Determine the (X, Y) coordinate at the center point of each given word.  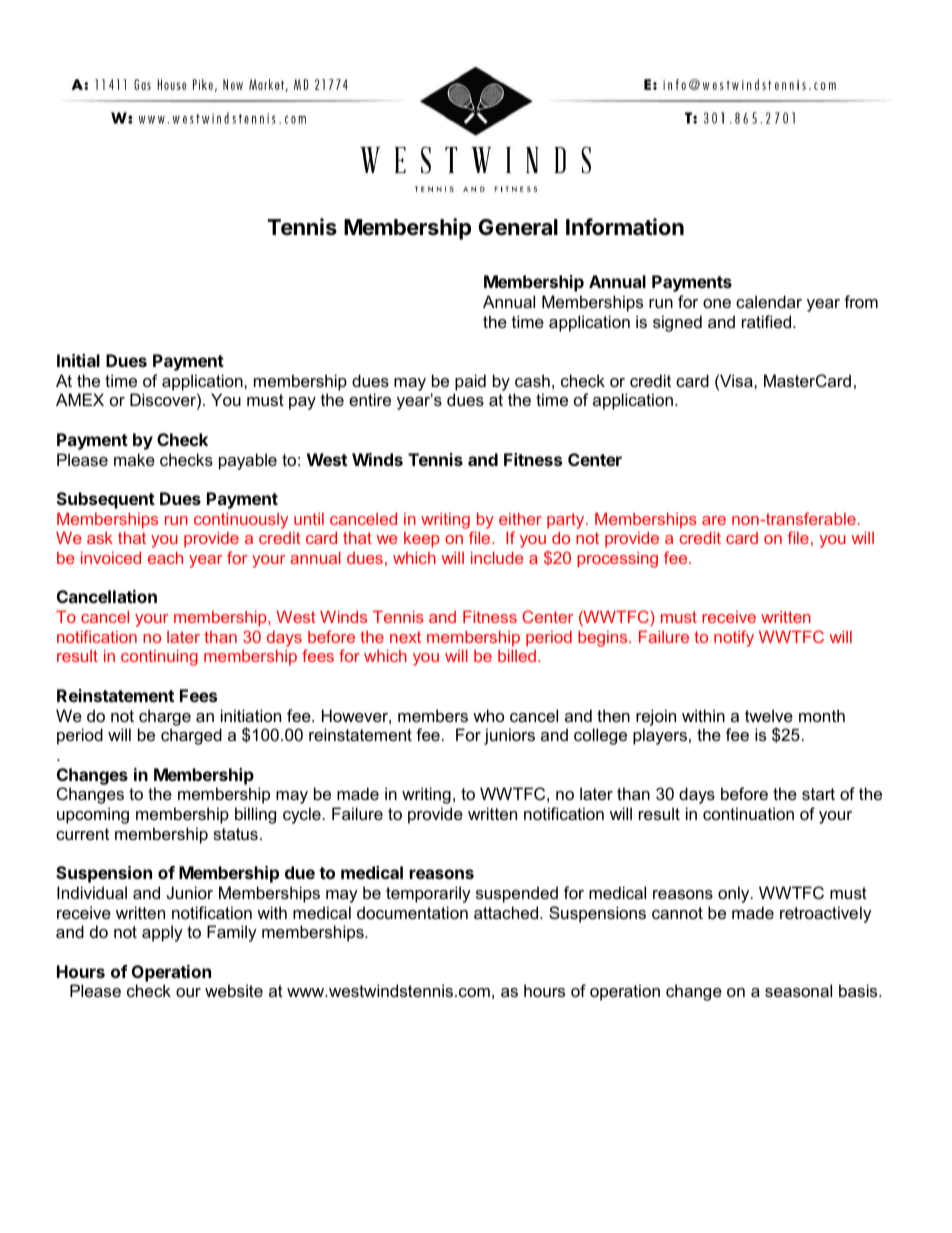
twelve (769, 715)
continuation (748, 813)
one (717, 303)
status (235, 834)
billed (517, 655)
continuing (159, 657)
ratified (768, 321)
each (165, 557)
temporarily (428, 894)
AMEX (80, 399)
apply (162, 933)
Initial (78, 360)
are (714, 520)
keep (422, 540)
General (518, 227)
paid (470, 382)
